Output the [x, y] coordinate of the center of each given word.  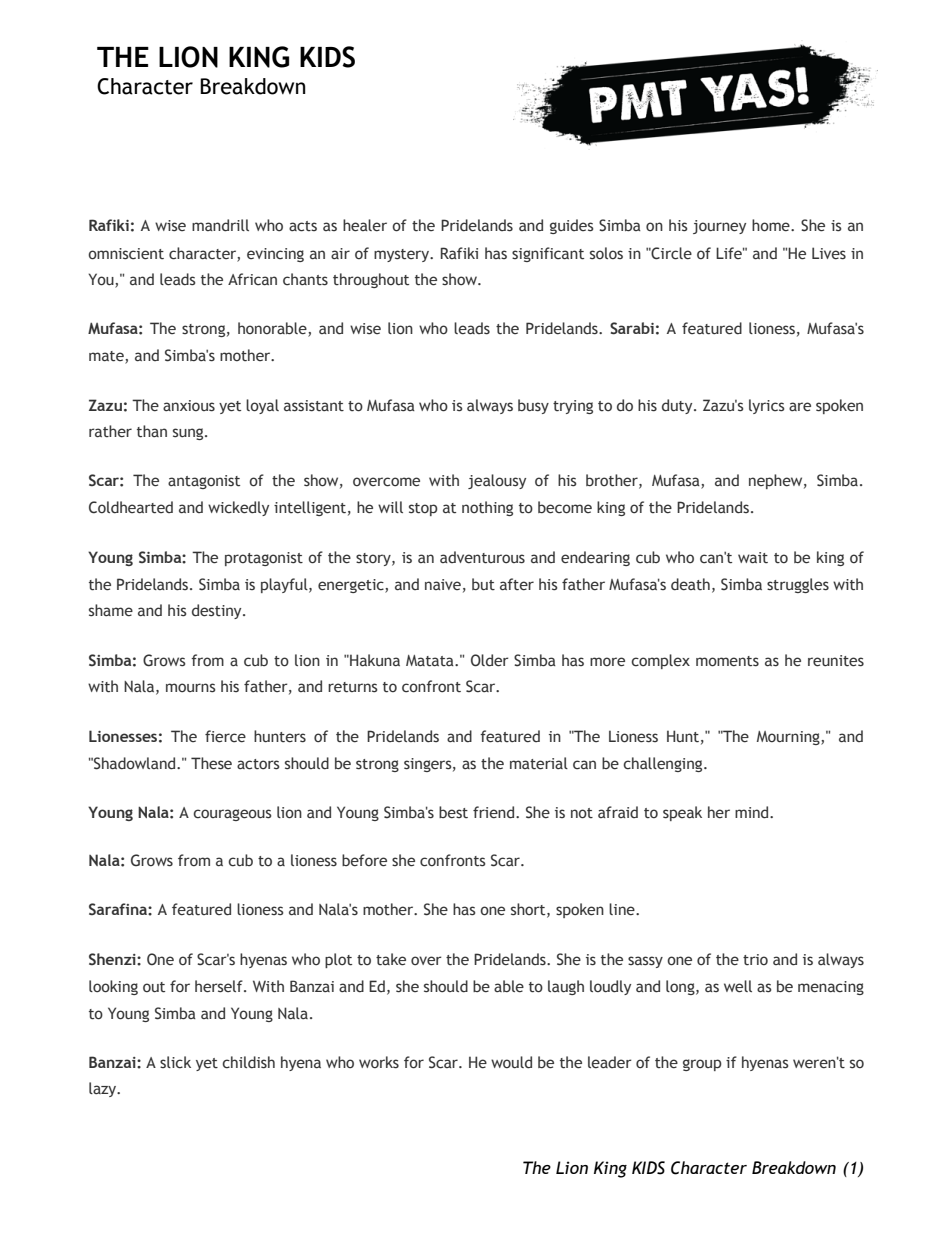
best [453, 812]
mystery [402, 255]
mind [753, 812]
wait [753, 558]
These [211, 763]
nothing [487, 508]
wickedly [238, 508]
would [511, 1062]
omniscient [126, 254]
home [772, 225]
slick [175, 1062]
